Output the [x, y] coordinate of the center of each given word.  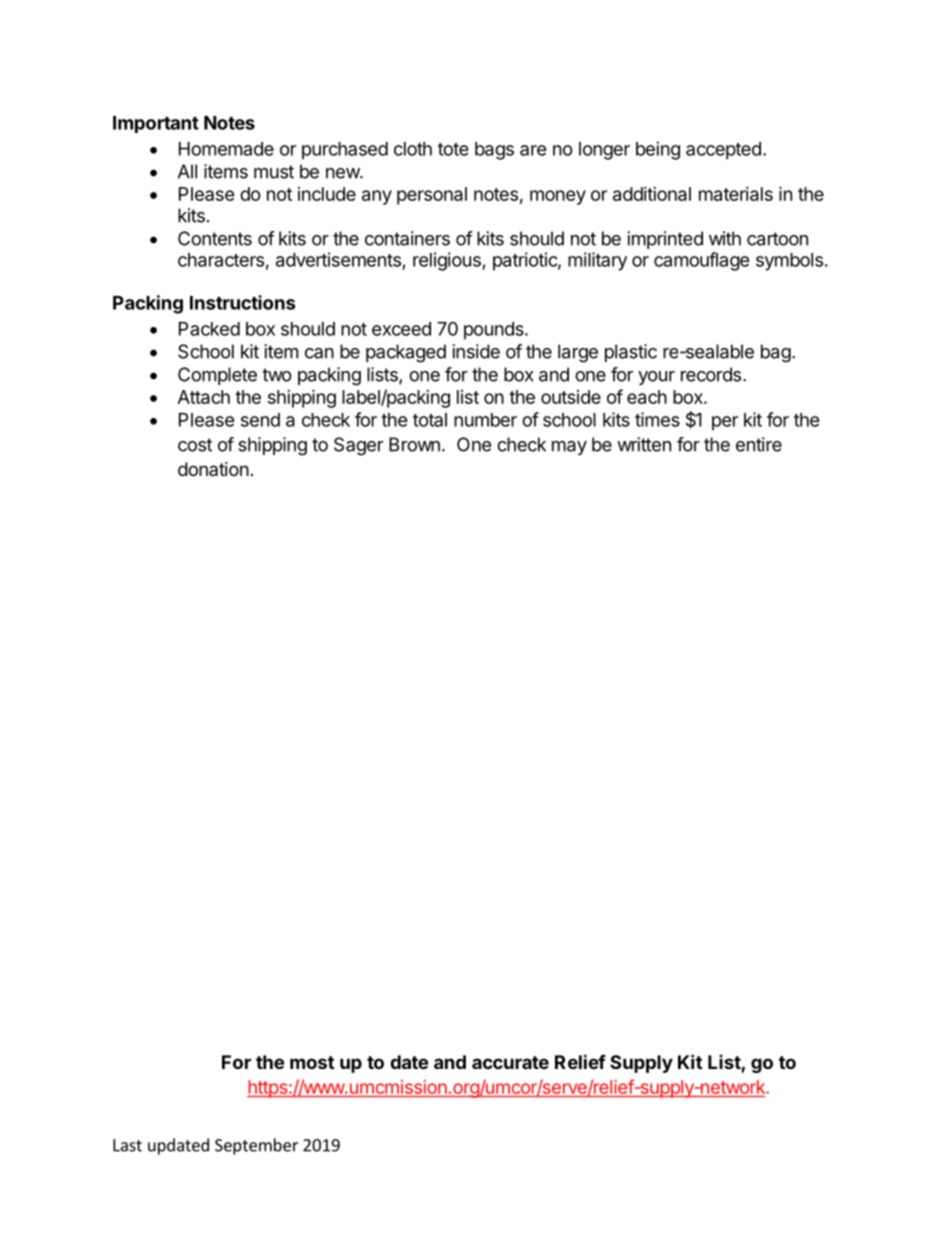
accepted [723, 151]
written [644, 444]
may [569, 448]
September [256, 1146]
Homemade [226, 149]
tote [453, 149]
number [485, 420]
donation [213, 469]
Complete [217, 376]
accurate [510, 1062]
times [657, 419]
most [312, 1062]
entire [759, 444]
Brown [414, 444]
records [711, 374]
